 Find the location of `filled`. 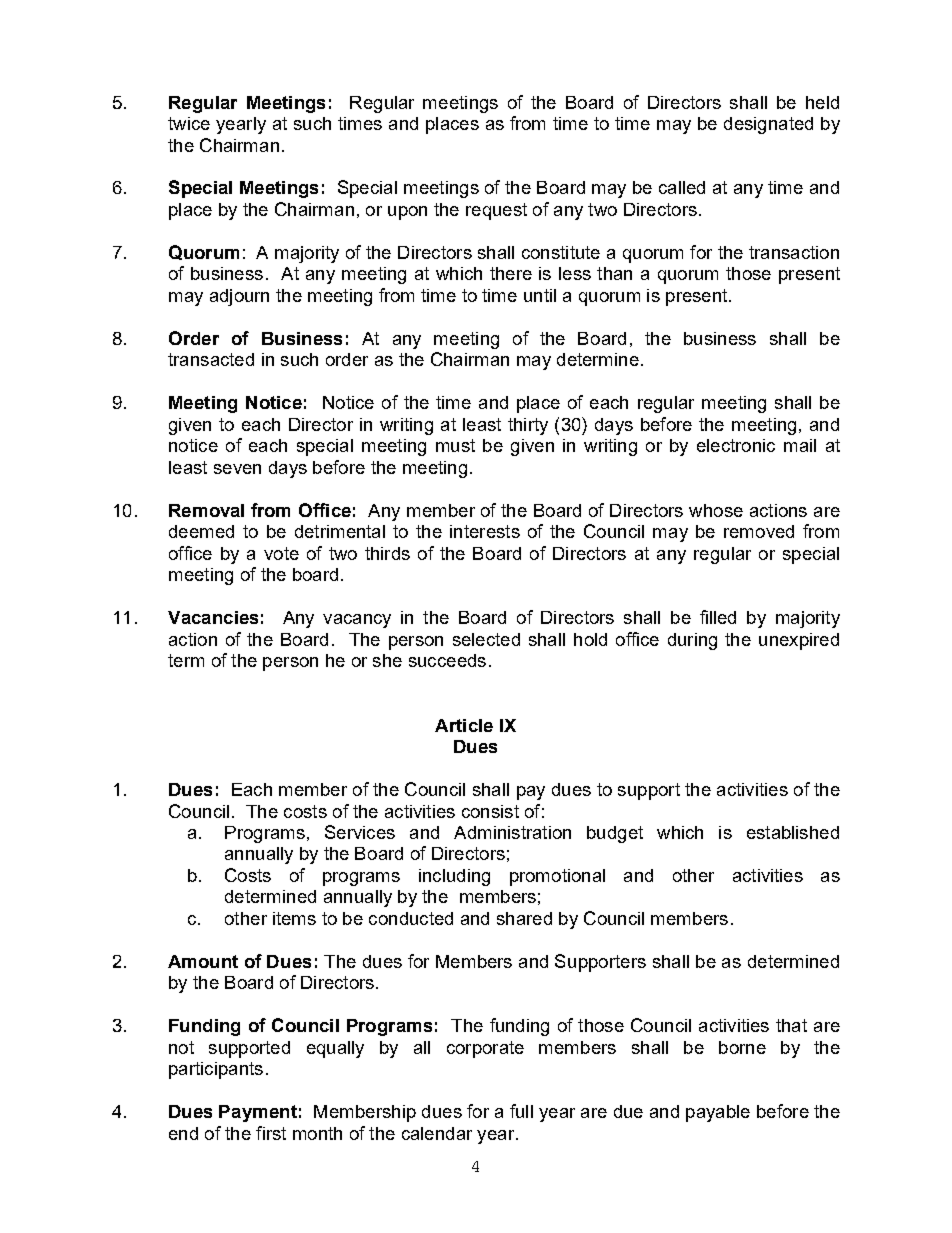

filled is located at coordinates (718, 617).
